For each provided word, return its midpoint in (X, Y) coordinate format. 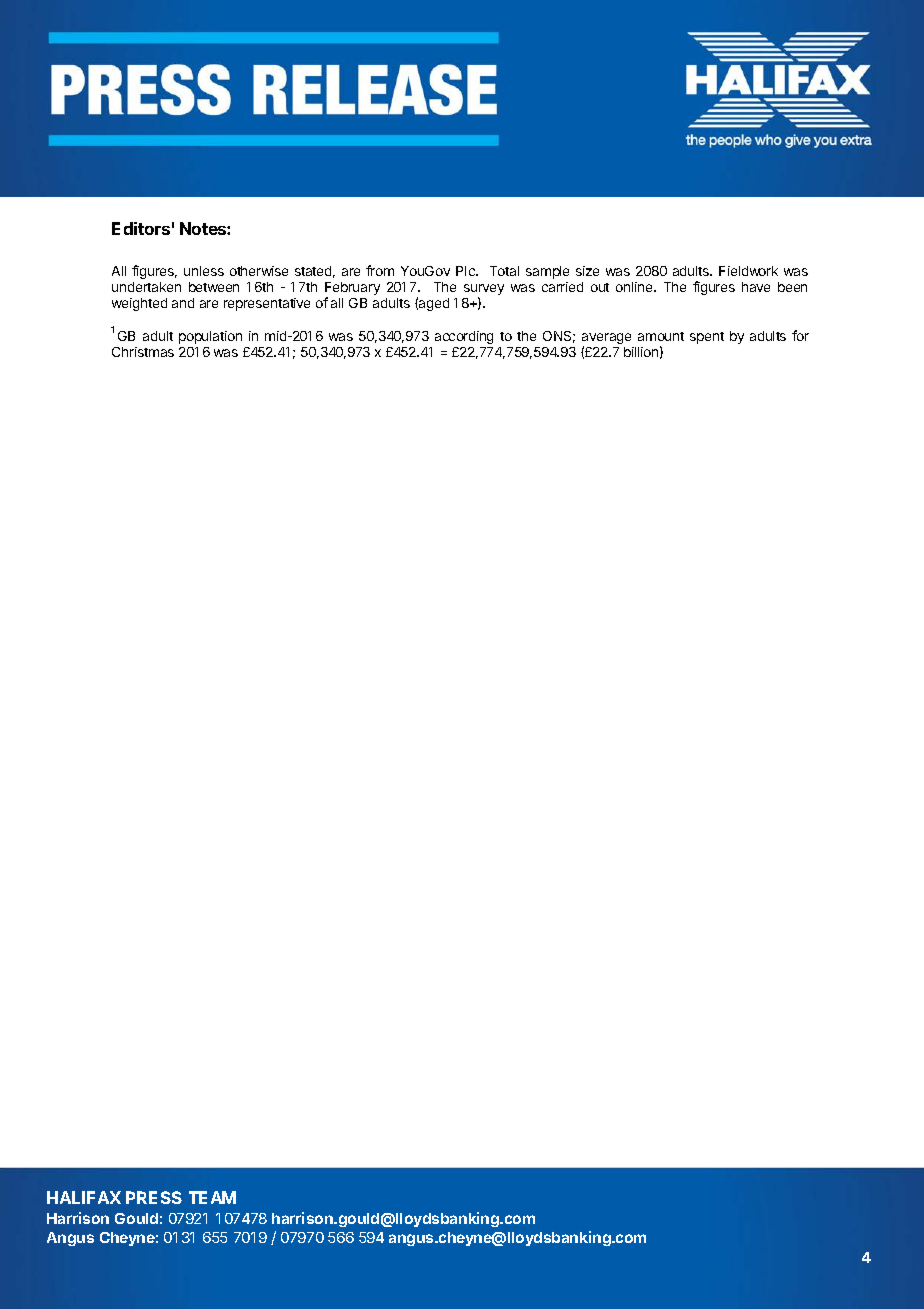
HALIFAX (84, 1197)
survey (484, 291)
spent (707, 338)
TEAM (212, 1197)
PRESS (154, 1197)
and (183, 303)
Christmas (143, 352)
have (756, 287)
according (464, 337)
